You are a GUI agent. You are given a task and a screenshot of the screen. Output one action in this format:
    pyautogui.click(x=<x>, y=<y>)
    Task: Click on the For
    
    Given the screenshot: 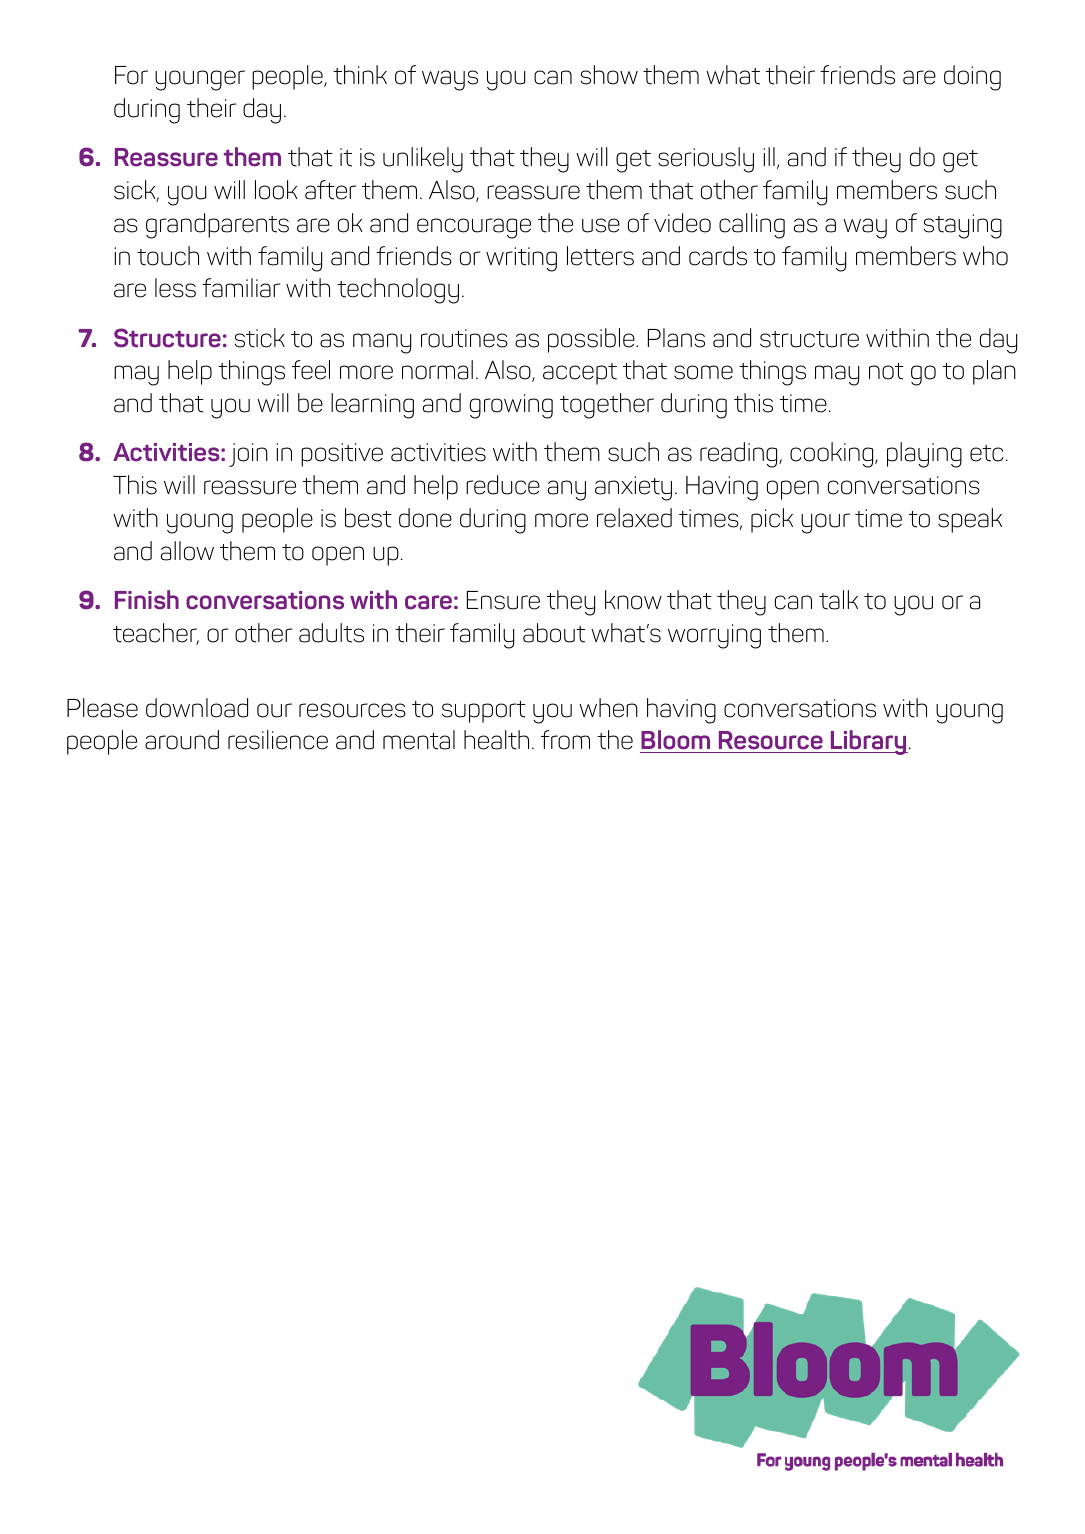 What is the action you would take?
    pyautogui.click(x=131, y=75)
